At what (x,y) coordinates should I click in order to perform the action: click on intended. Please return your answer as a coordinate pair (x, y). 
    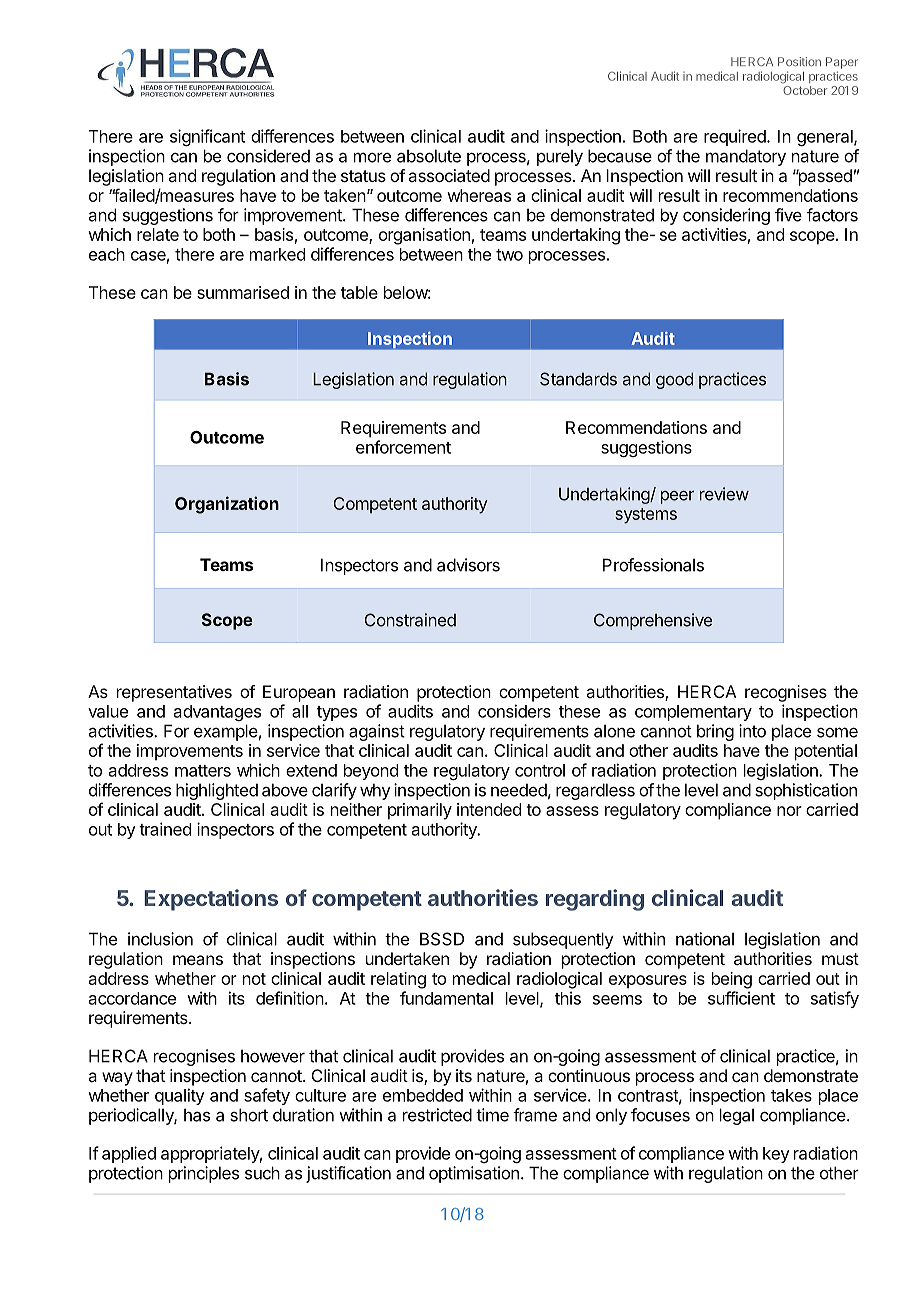
    Looking at the image, I should click on (489, 809).
